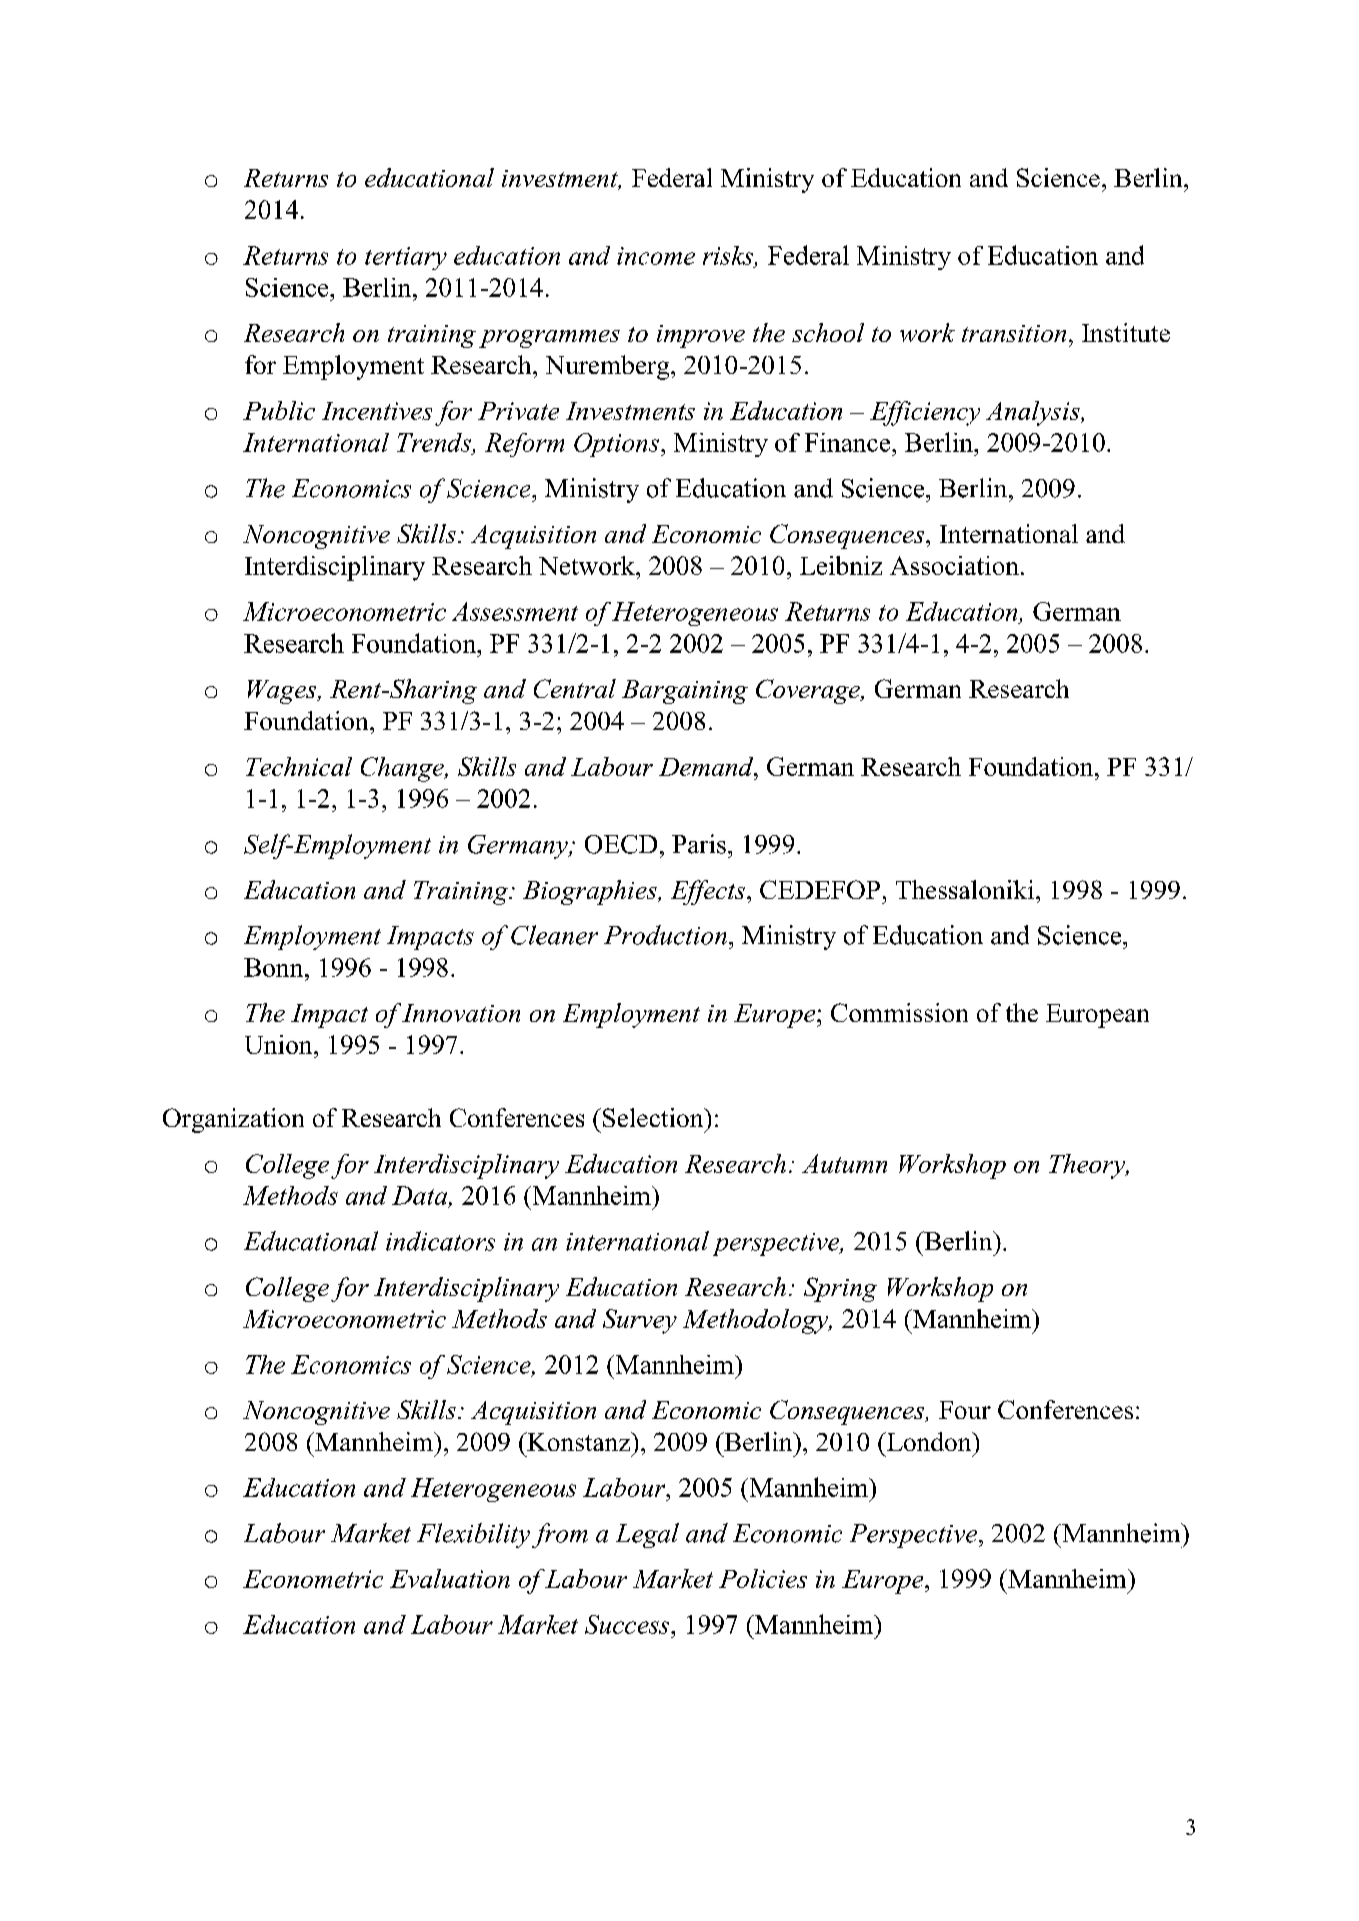 This screenshot has height=1921, width=1359. Describe the element at coordinates (701, 336) in the screenshot. I see `improve` at that location.
